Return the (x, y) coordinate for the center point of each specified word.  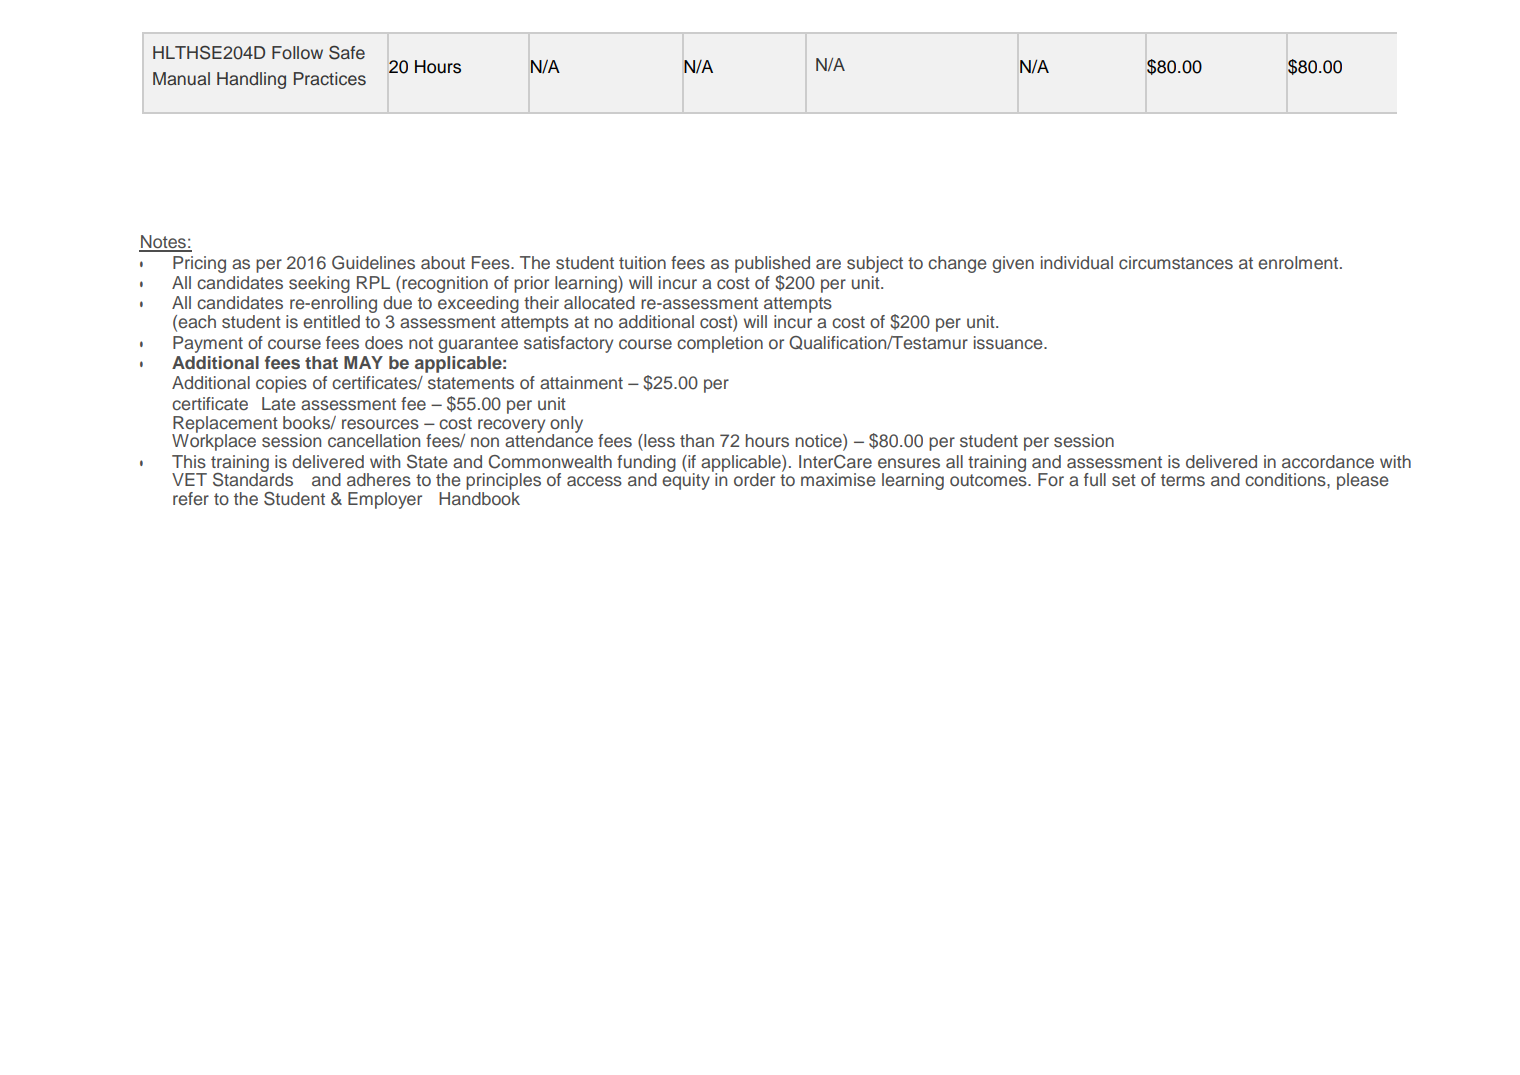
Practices (330, 79)
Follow (297, 52)
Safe (347, 53)
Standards (253, 478)
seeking (319, 284)
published (772, 266)
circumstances (1176, 263)
